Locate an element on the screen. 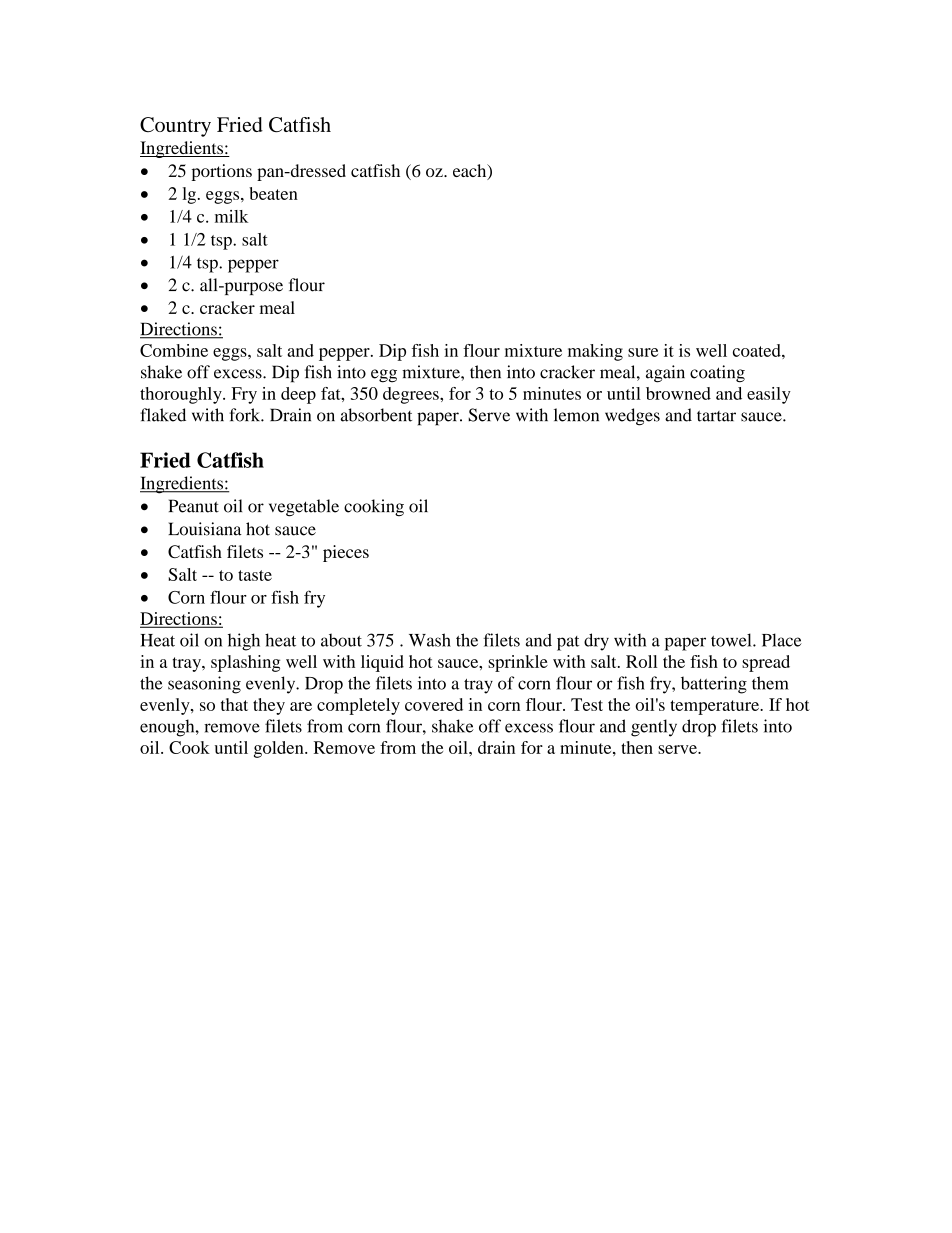 The width and height of the screenshot is (952, 1233). Louisiana is located at coordinates (205, 529).
